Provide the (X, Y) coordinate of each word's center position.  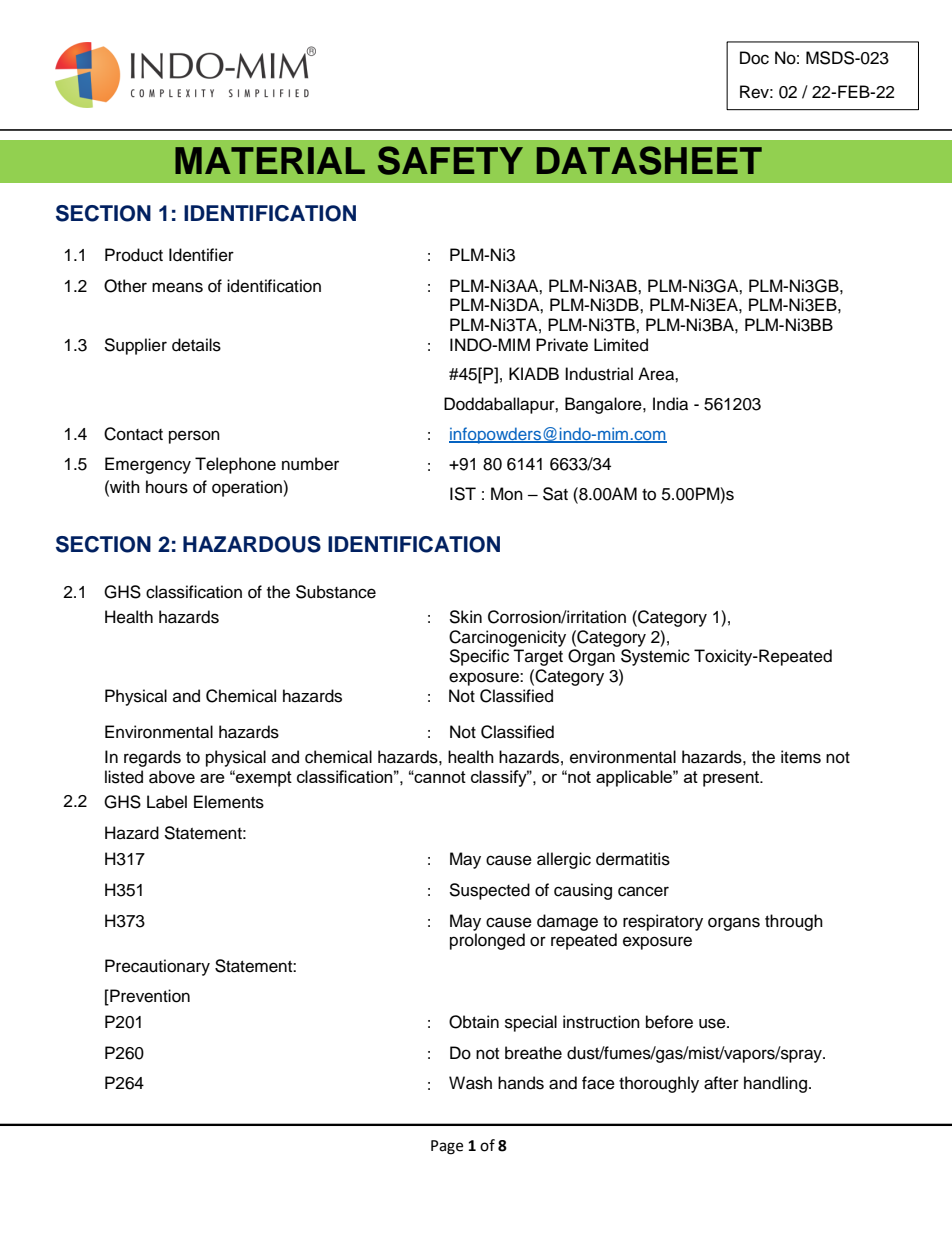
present (732, 779)
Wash (470, 1083)
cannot (439, 777)
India (670, 404)
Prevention (149, 997)
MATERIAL (270, 160)
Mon (507, 494)
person (194, 437)
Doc (754, 58)
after (721, 1083)
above (172, 777)
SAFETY (450, 160)
